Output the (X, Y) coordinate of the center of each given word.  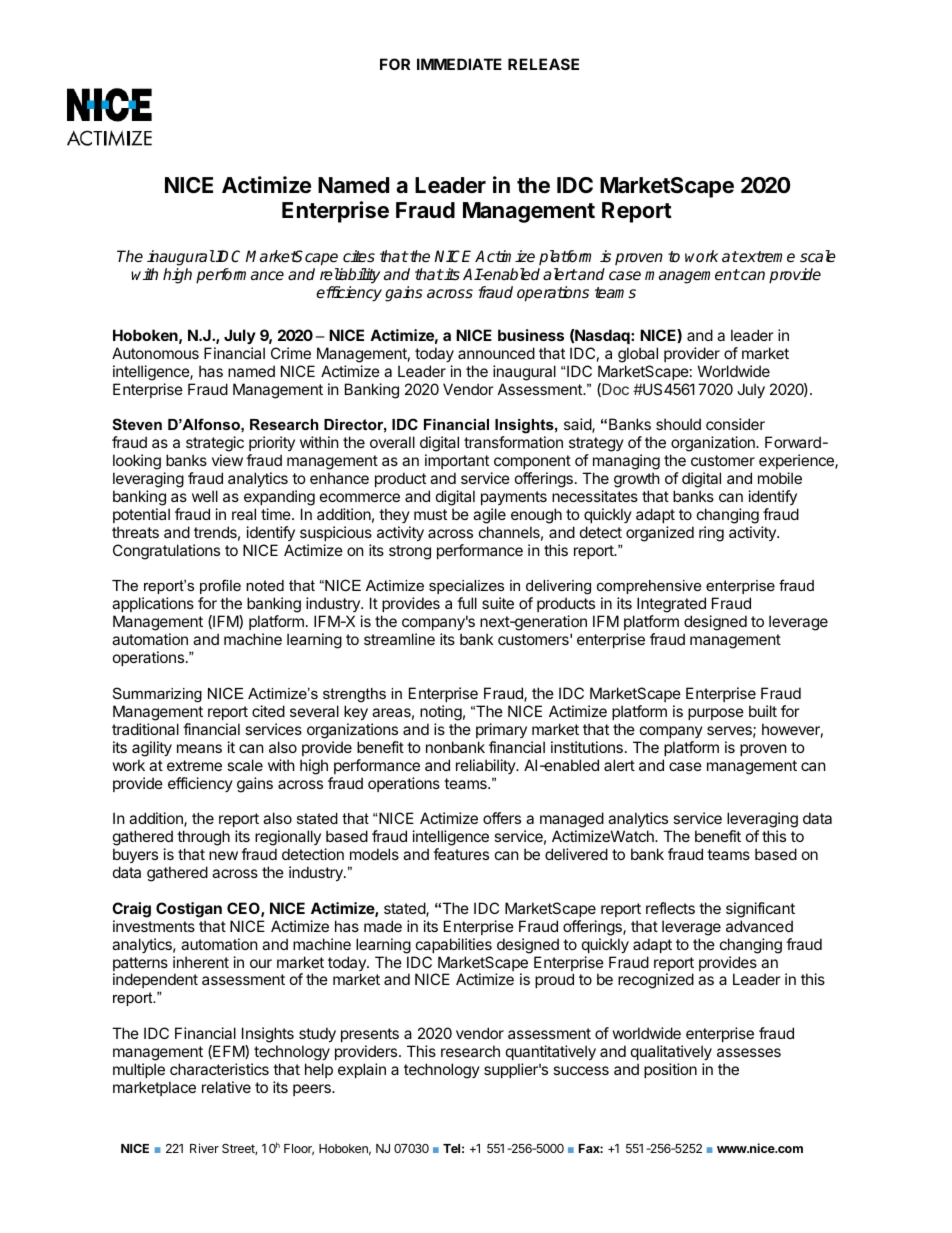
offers (502, 818)
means (199, 748)
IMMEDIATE (459, 64)
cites (359, 256)
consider (735, 424)
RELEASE (543, 64)
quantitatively (551, 1052)
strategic (215, 445)
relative (226, 1087)
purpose (716, 714)
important (457, 461)
